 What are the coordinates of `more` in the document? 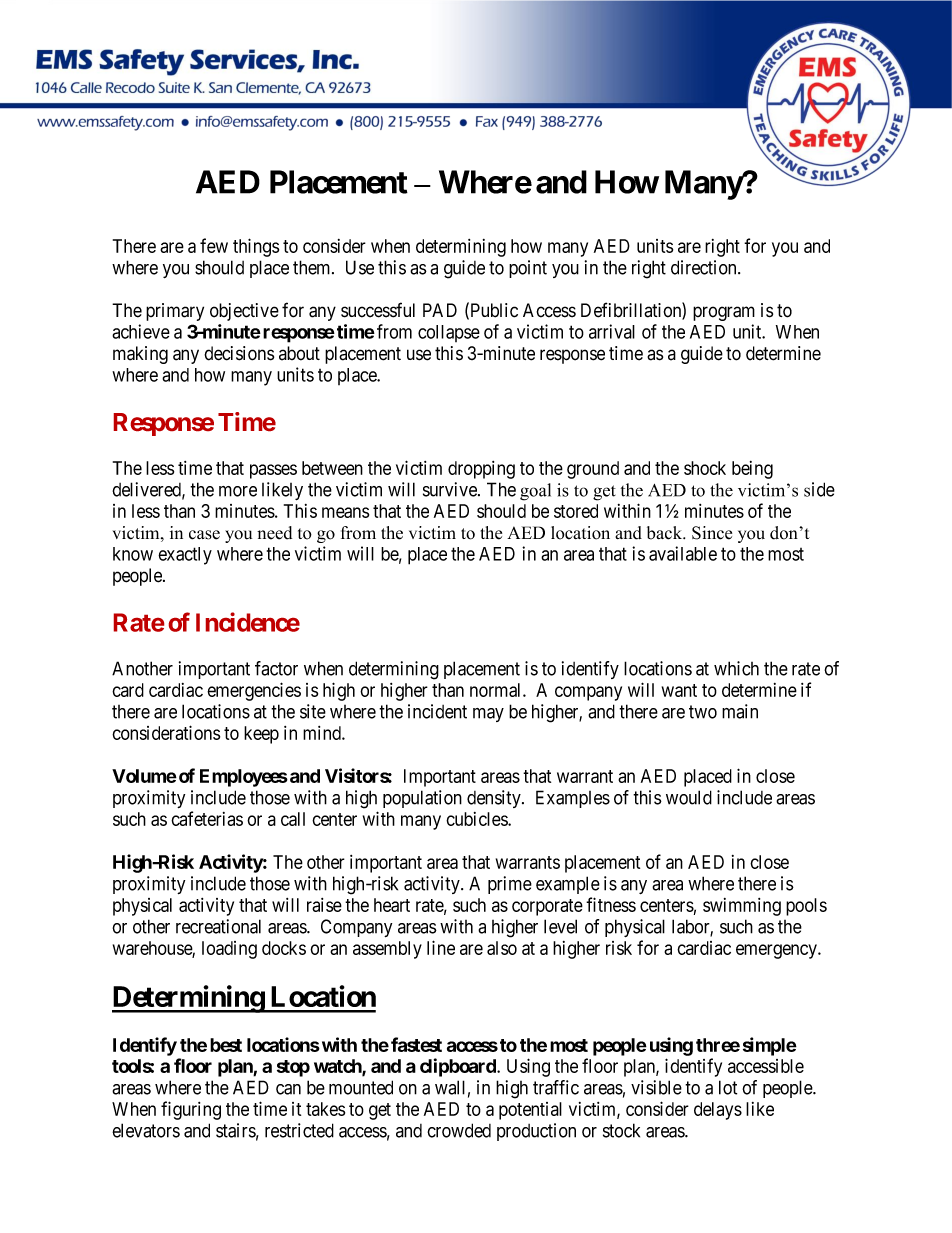 It's located at (238, 491).
